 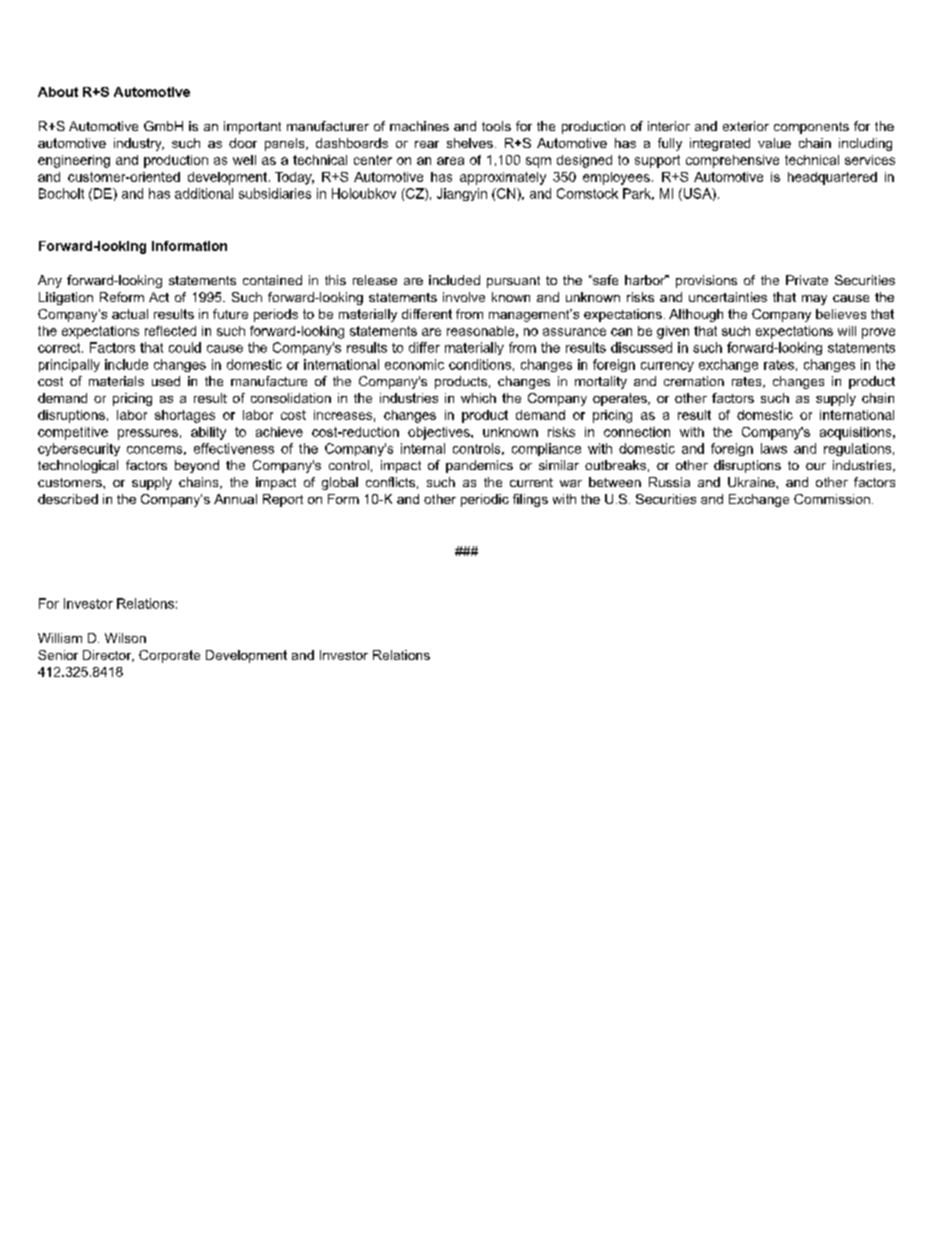 I want to click on economic, so click(x=414, y=364).
